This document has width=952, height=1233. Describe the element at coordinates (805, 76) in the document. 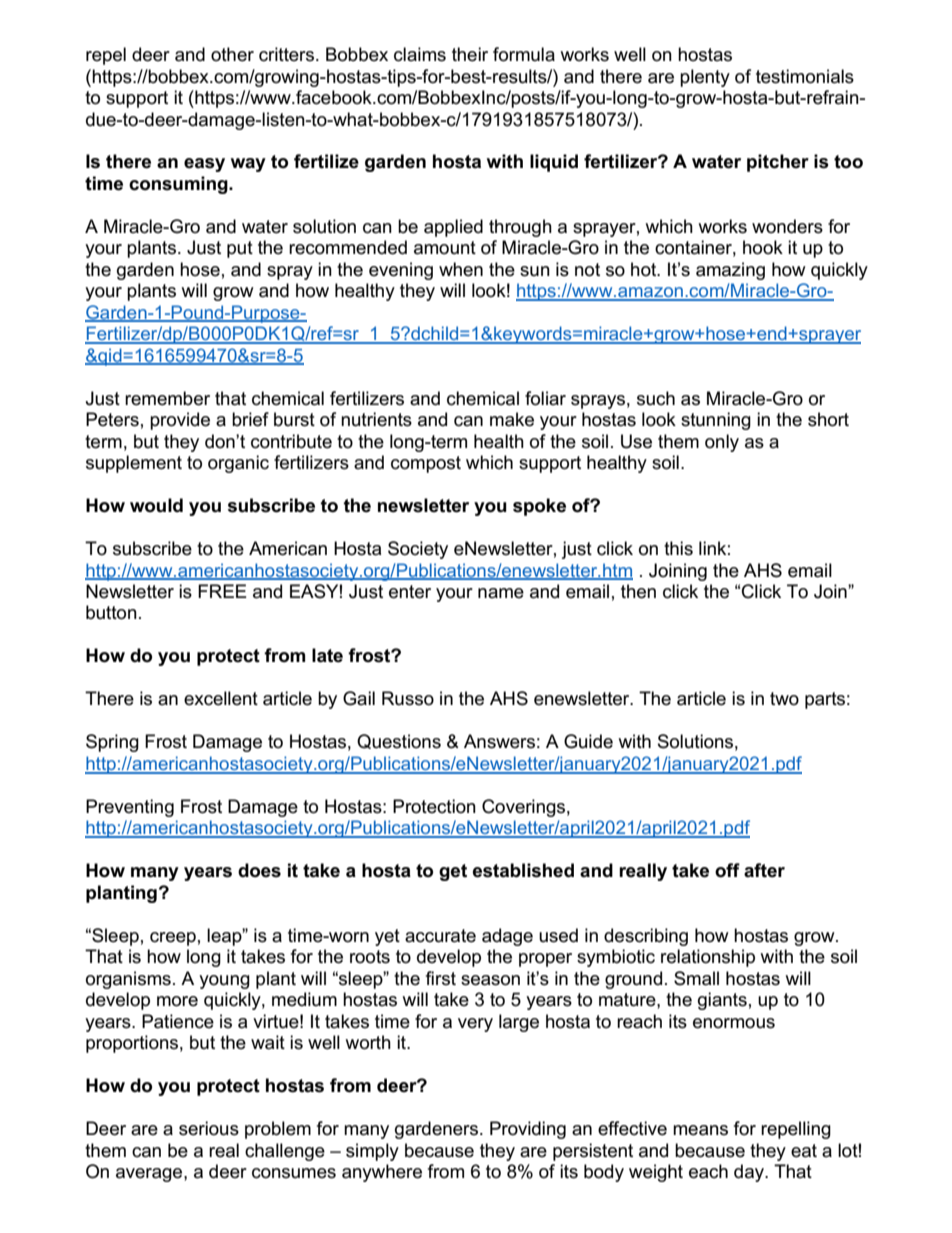

I see `testimonials` at that location.
